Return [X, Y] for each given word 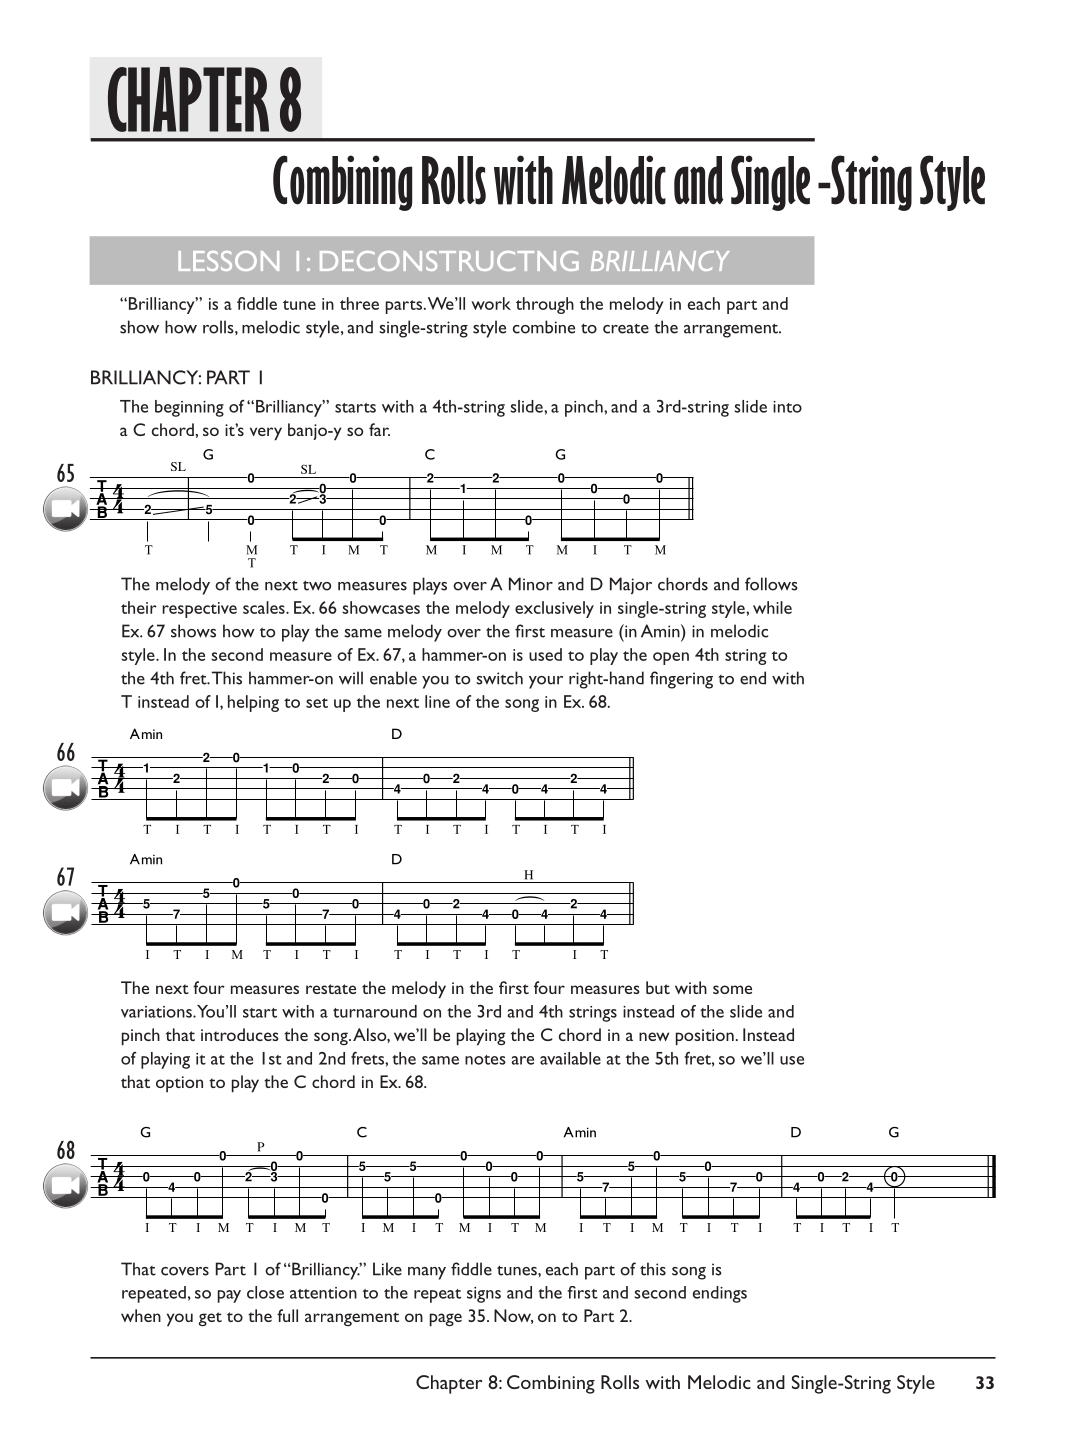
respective [199, 610]
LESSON [228, 261]
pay [229, 1296]
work [491, 303]
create [626, 328]
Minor [531, 584]
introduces [240, 1034]
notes [485, 1060]
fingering [681, 680]
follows [771, 584]
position [705, 1037]
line [437, 701]
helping [253, 703]
